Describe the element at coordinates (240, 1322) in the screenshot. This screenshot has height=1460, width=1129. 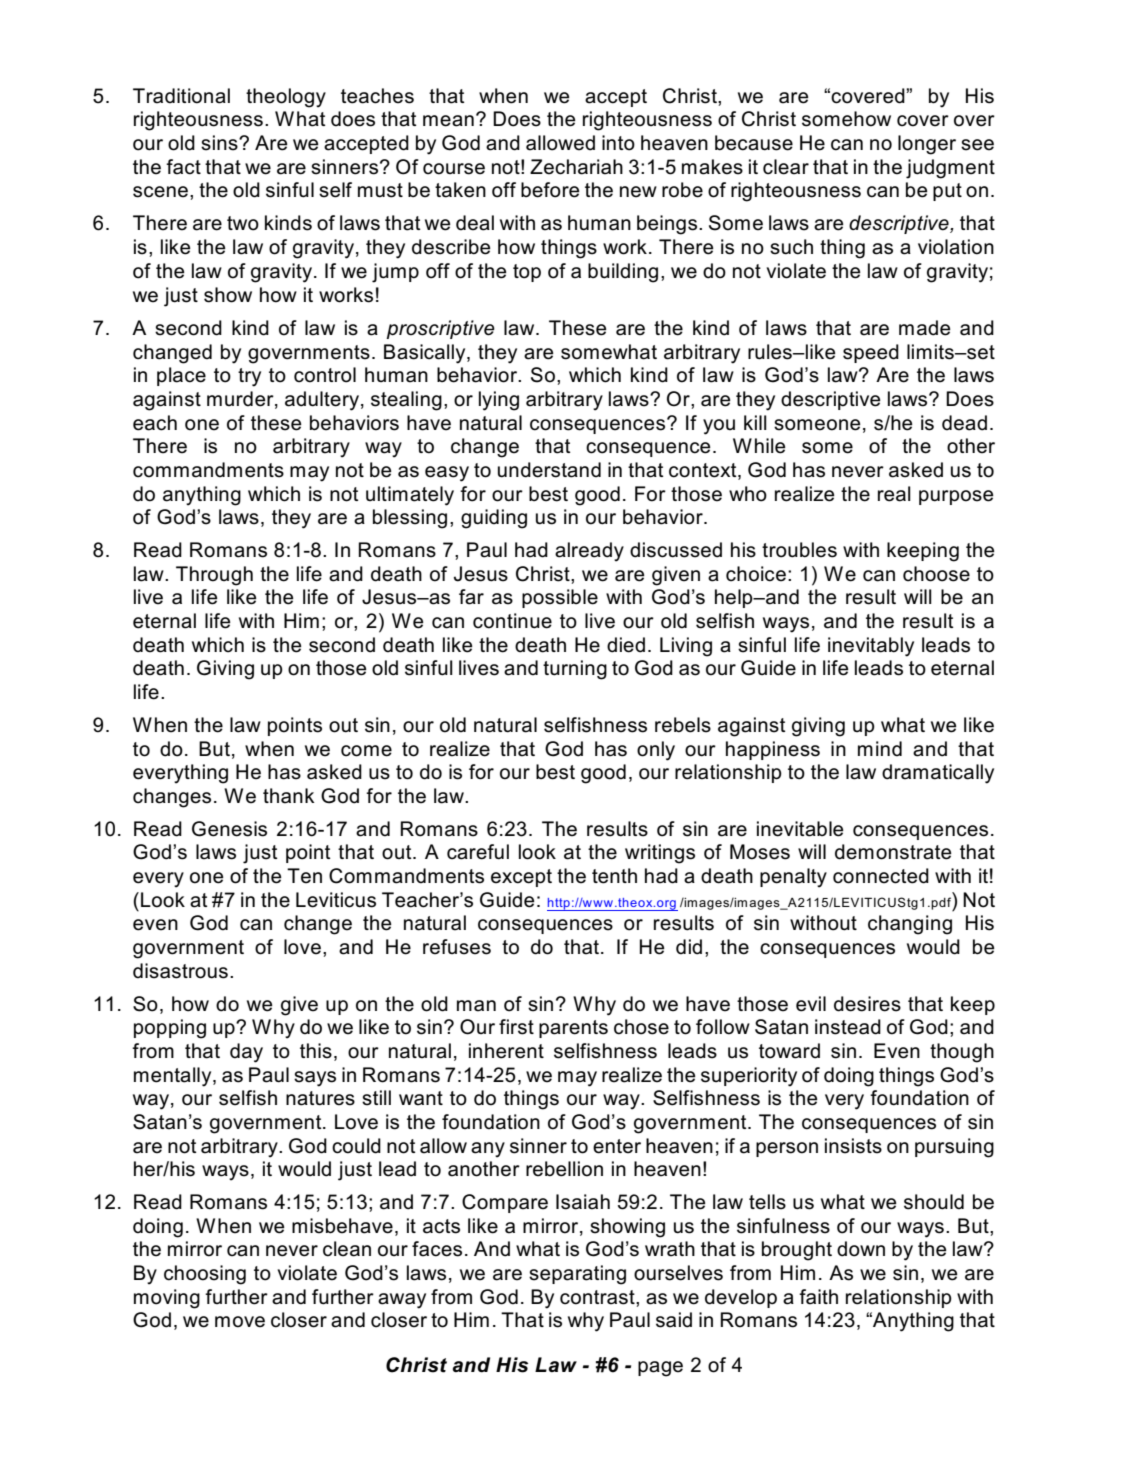
I see `move` at that location.
